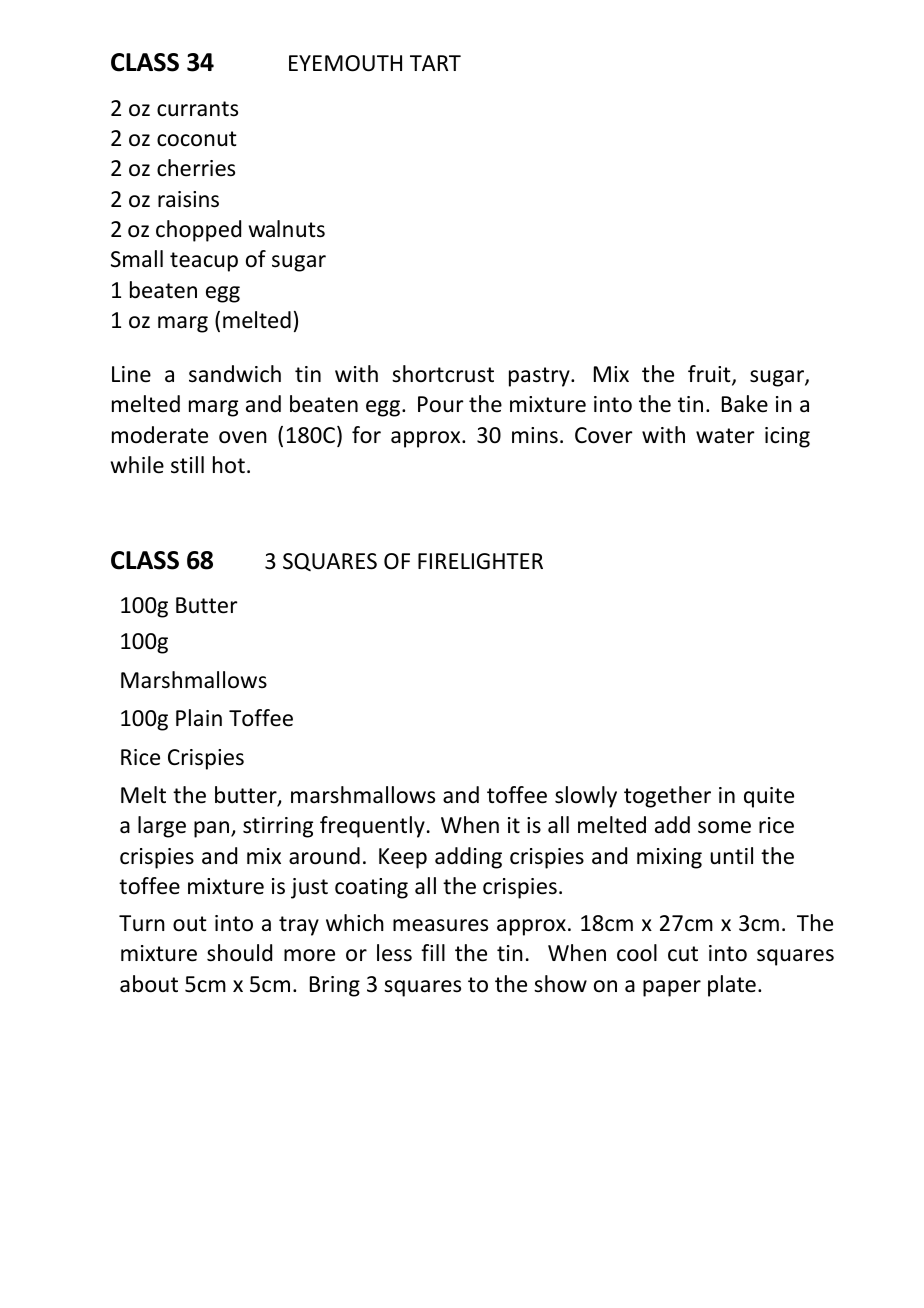  I want to click on TART, so click(435, 63).
